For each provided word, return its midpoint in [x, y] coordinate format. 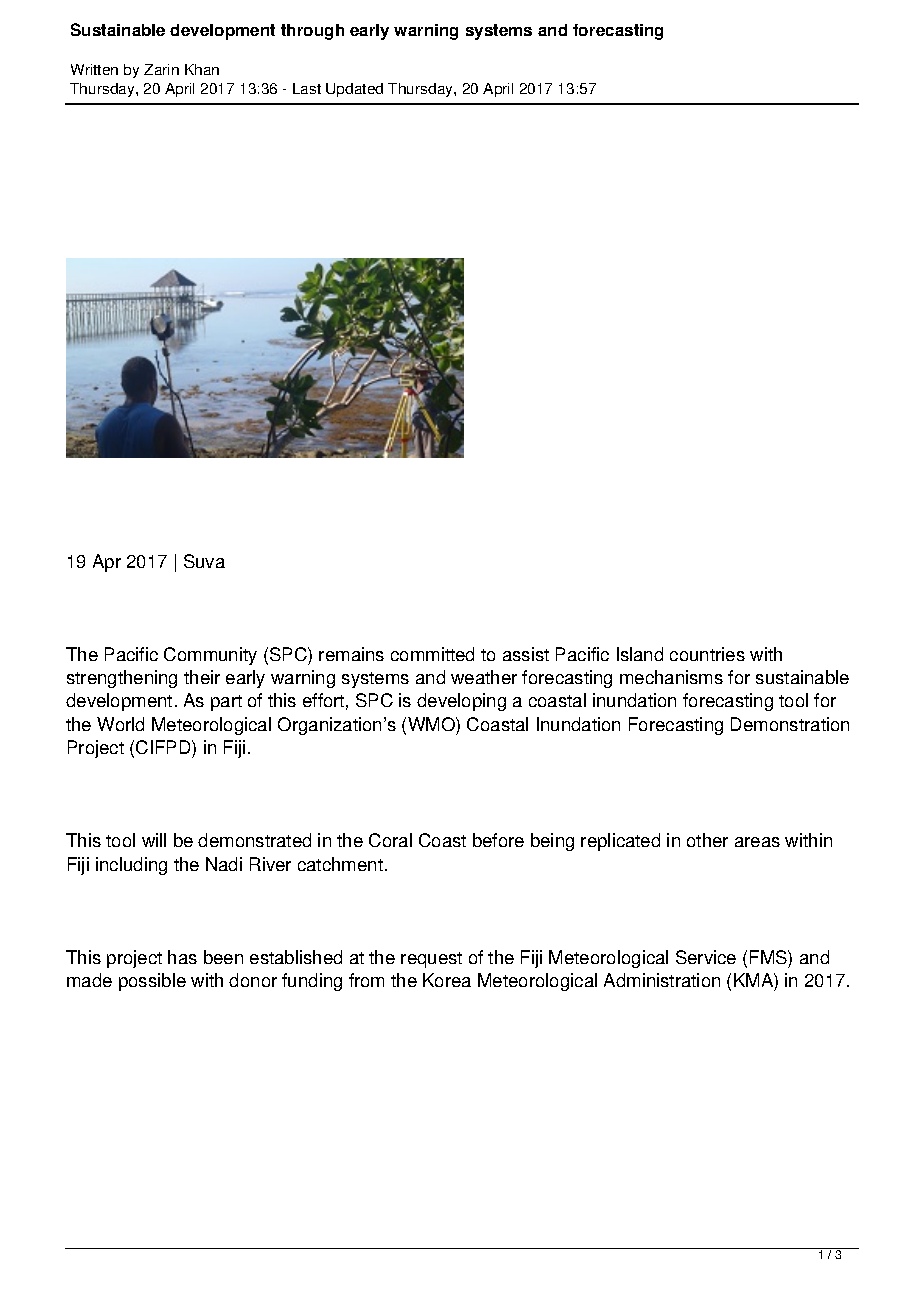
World [120, 724]
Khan [202, 69]
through [312, 32]
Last [307, 88]
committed [432, 654]
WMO [432, 724]
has [182, 957]
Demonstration [790, 724]
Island [640, 654]
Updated [354, 90]
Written [94, 69]
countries [707, 654]
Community [210, 656]
